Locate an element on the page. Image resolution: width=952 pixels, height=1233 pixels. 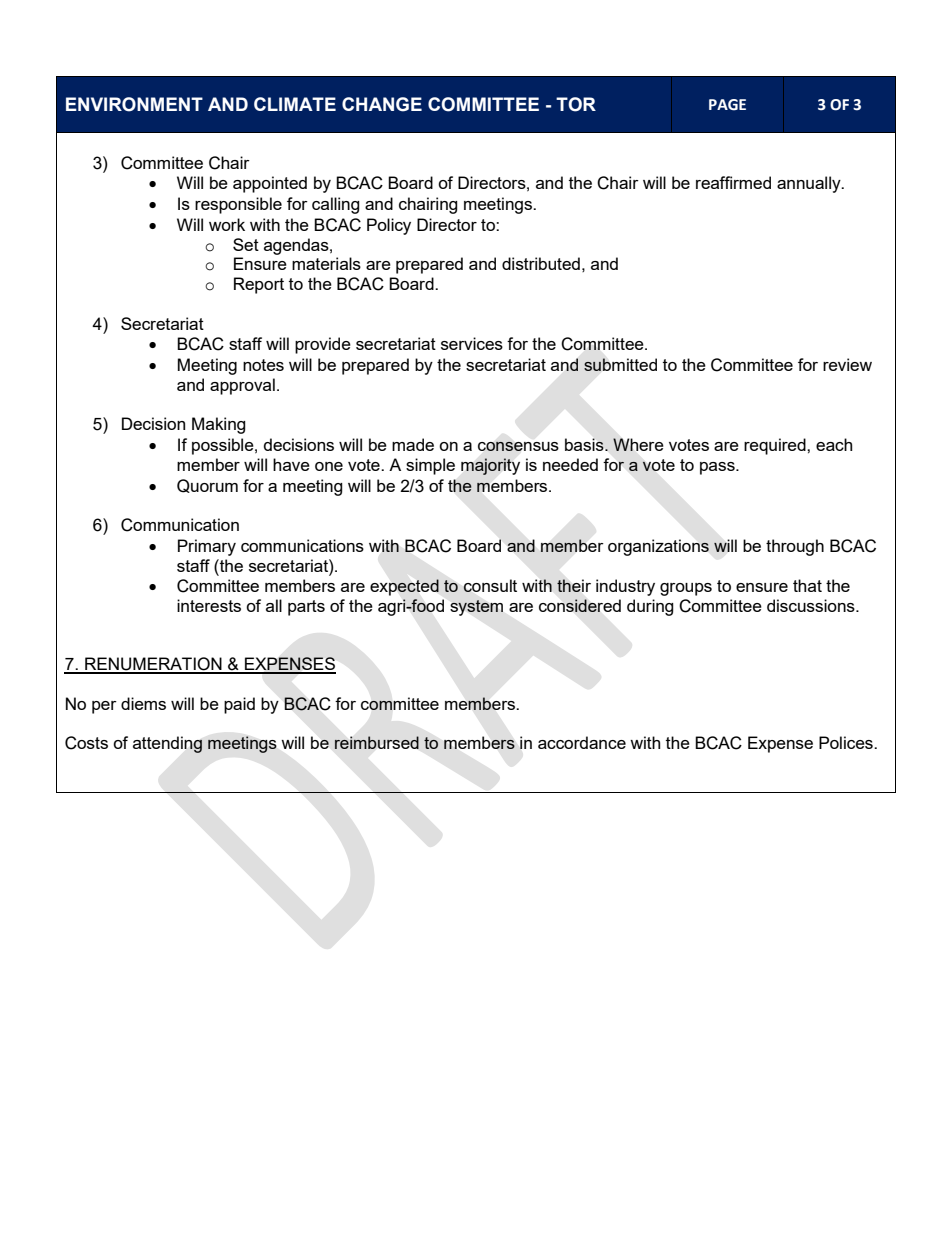
majority is located at coordinates (490, 466).
